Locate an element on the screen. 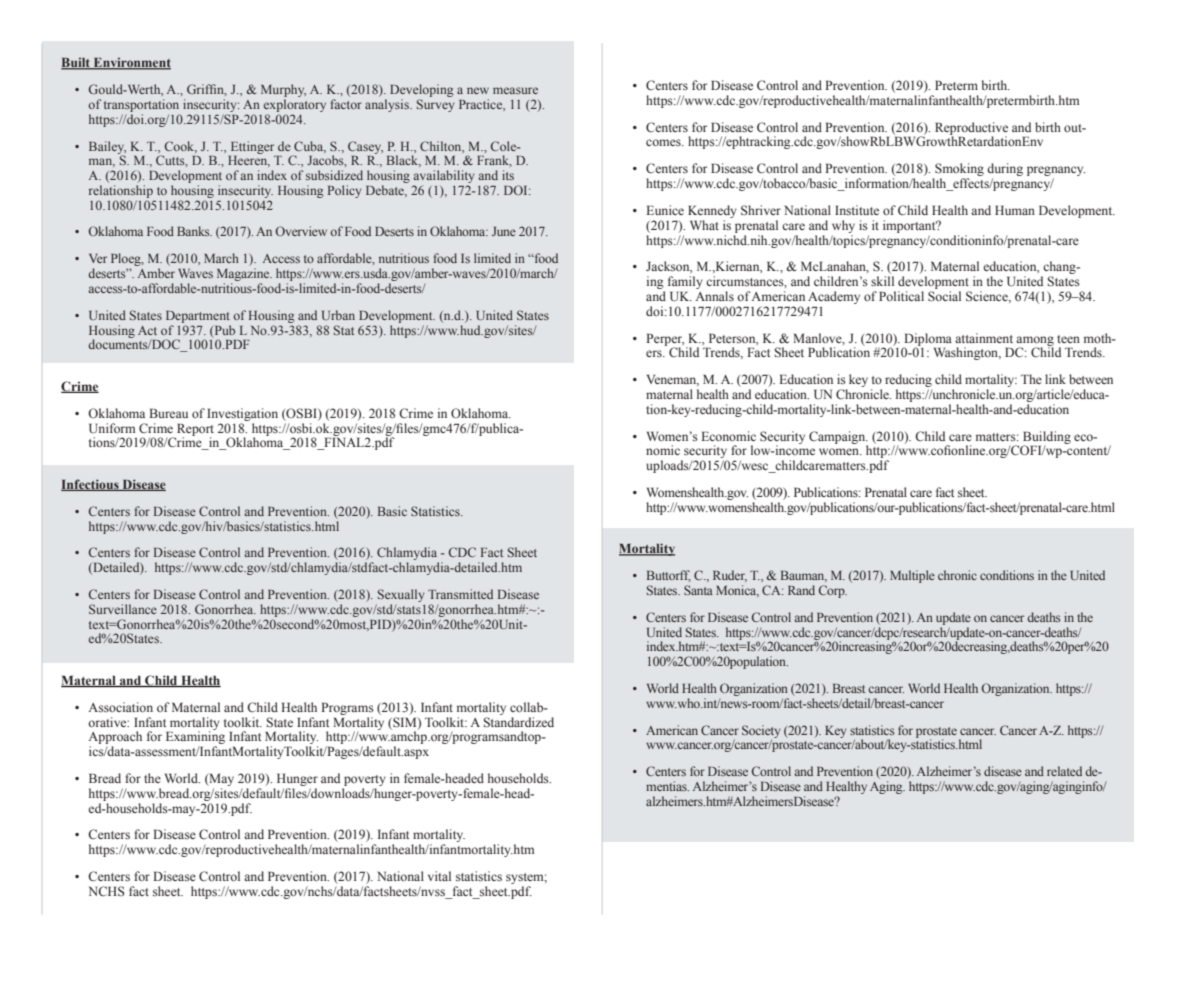  Report is located at coordinates (195, 430).
